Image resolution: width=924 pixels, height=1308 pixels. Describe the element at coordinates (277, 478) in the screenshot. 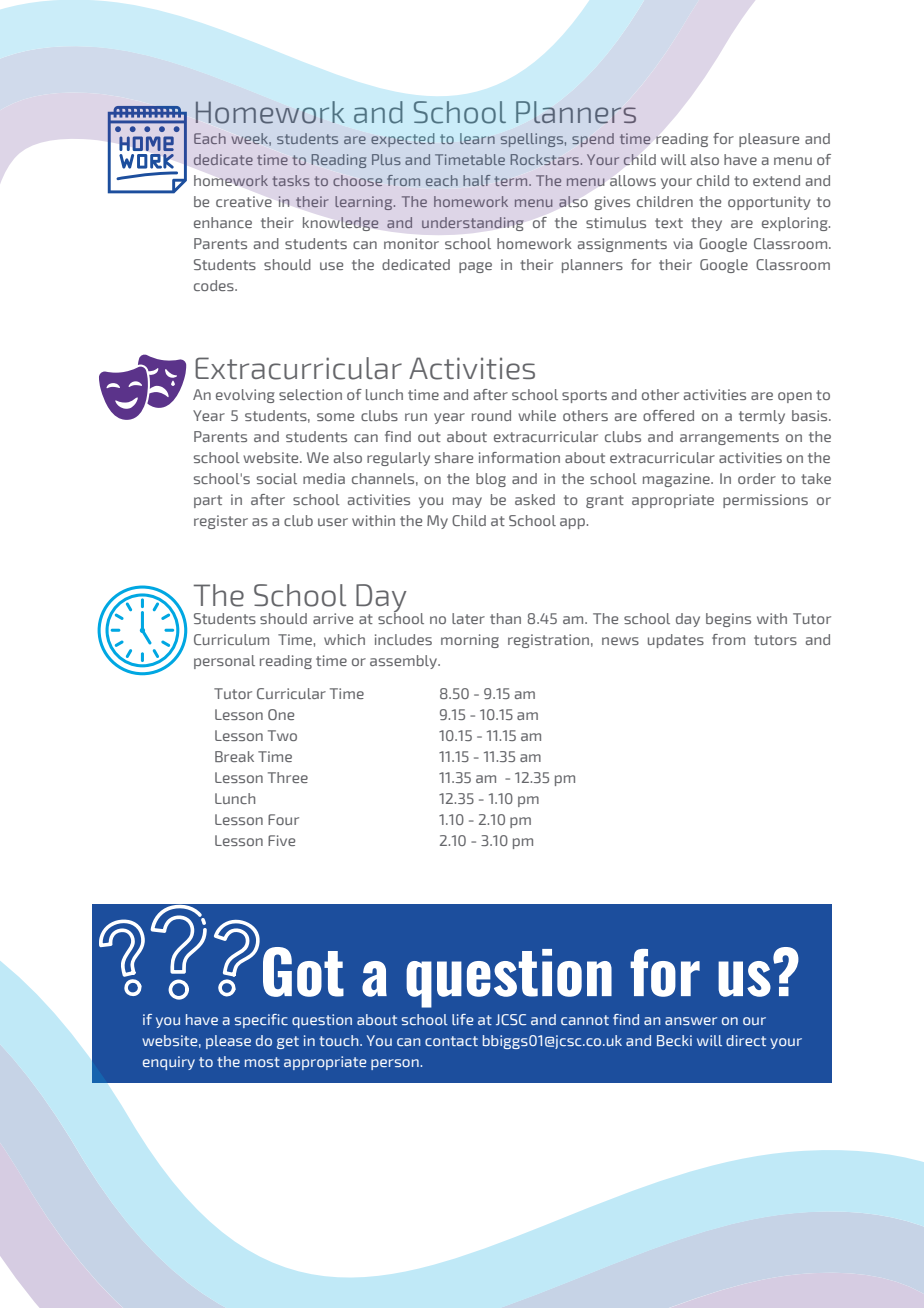

I see `social` at that location.
